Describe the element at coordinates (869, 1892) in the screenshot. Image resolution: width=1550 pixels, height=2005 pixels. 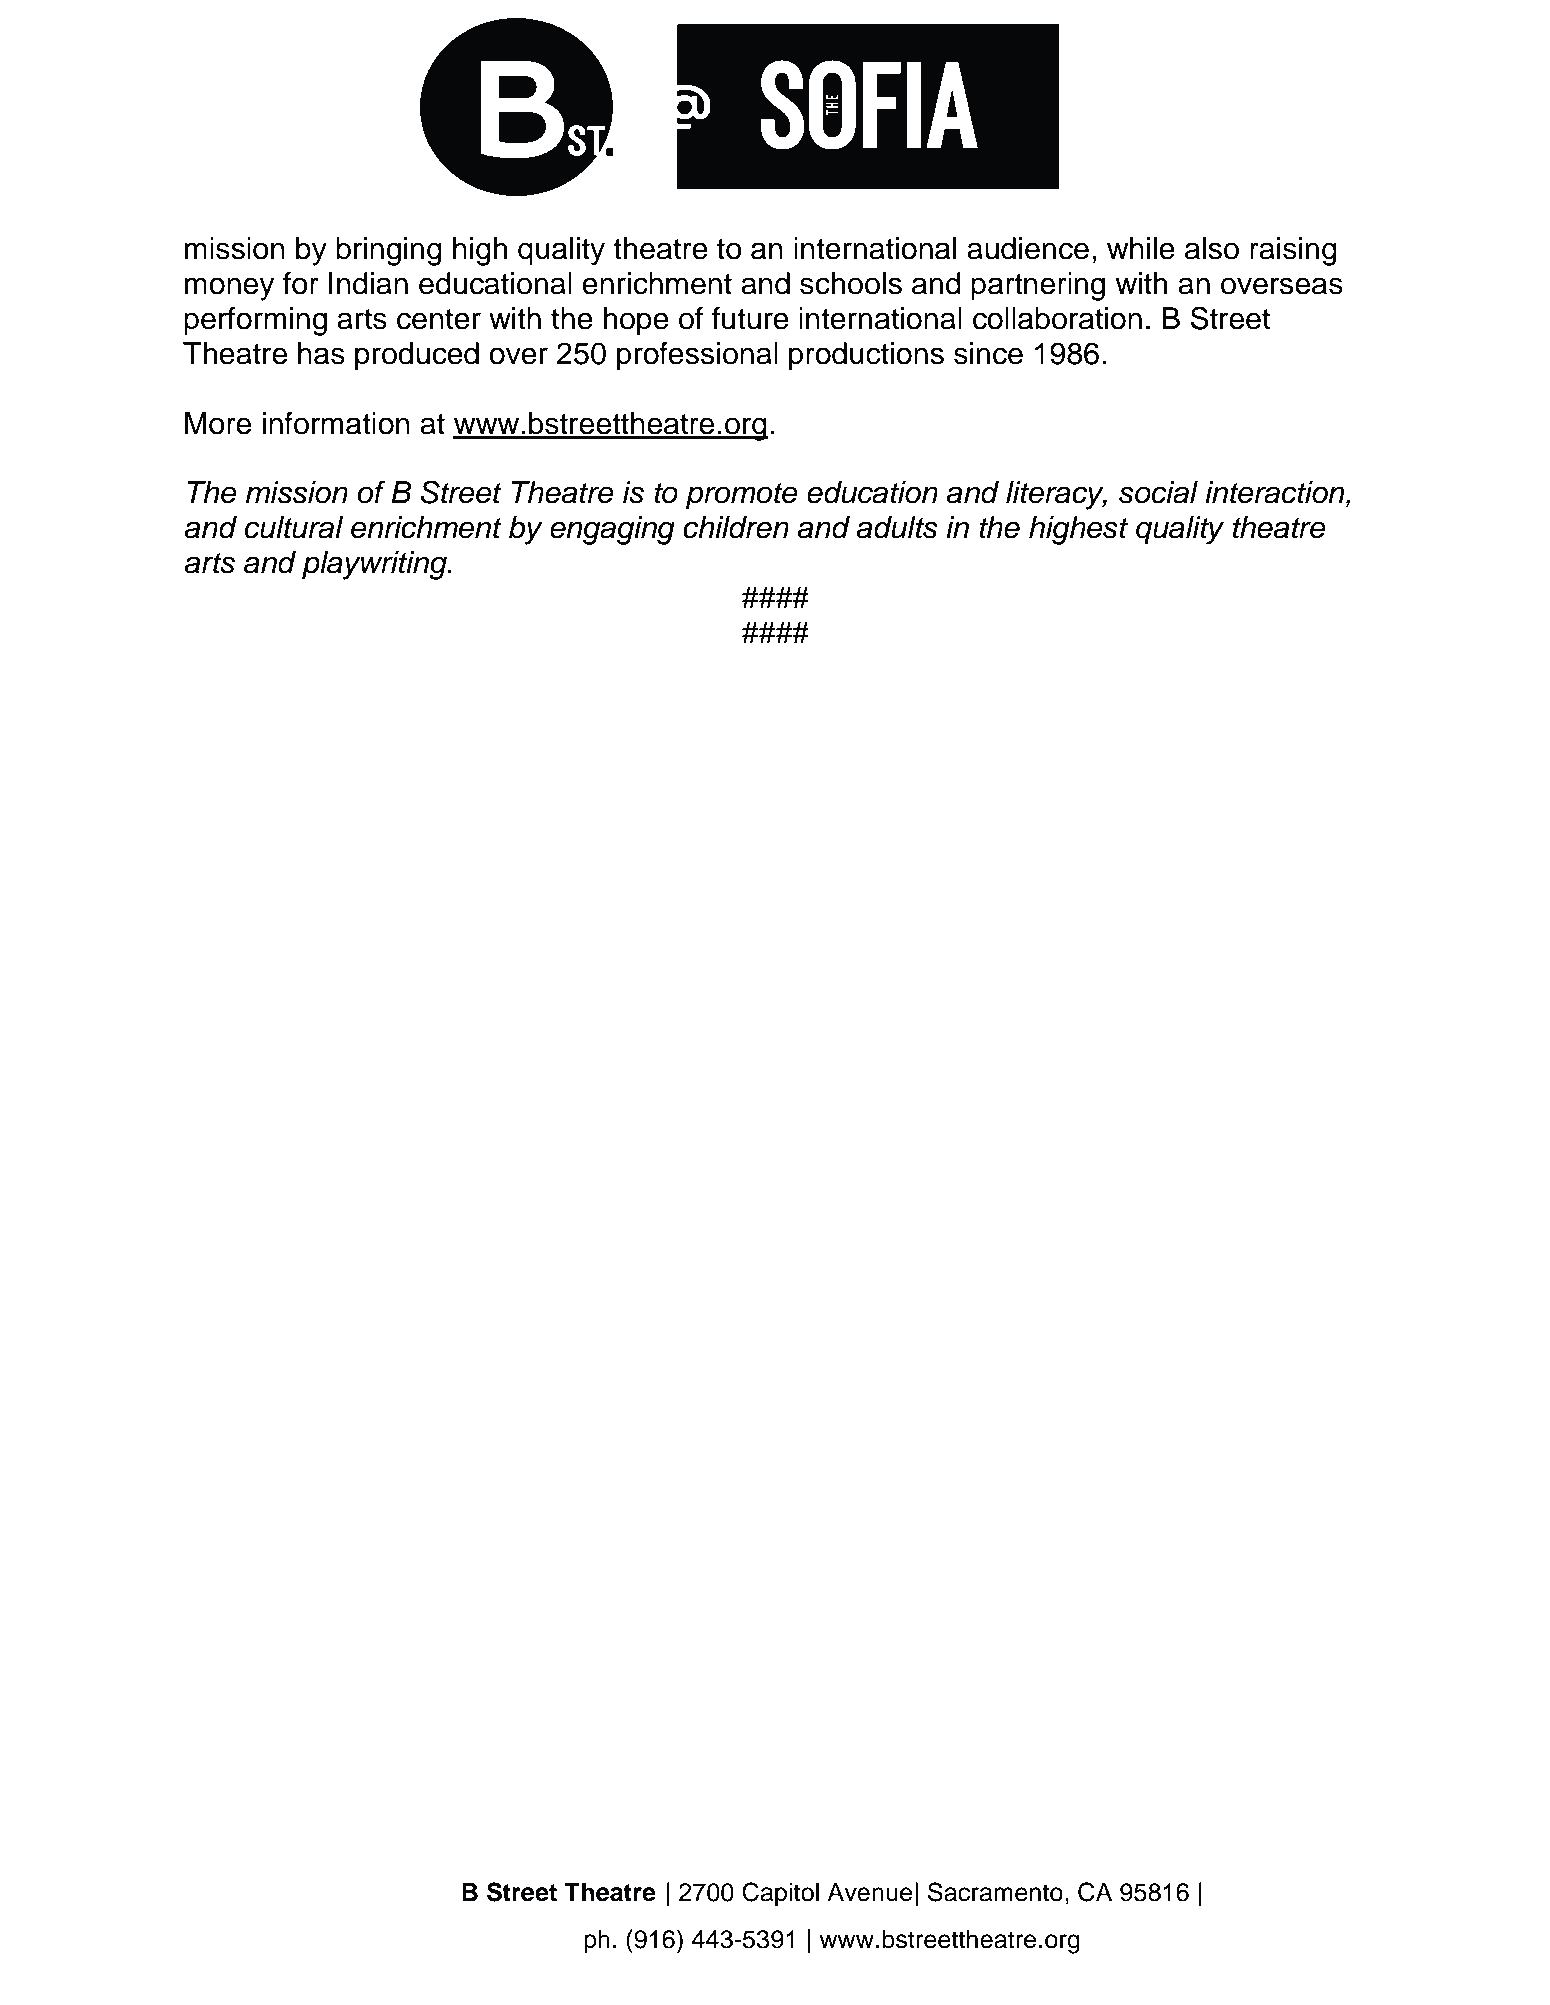
I see `Avenue` at that location.
